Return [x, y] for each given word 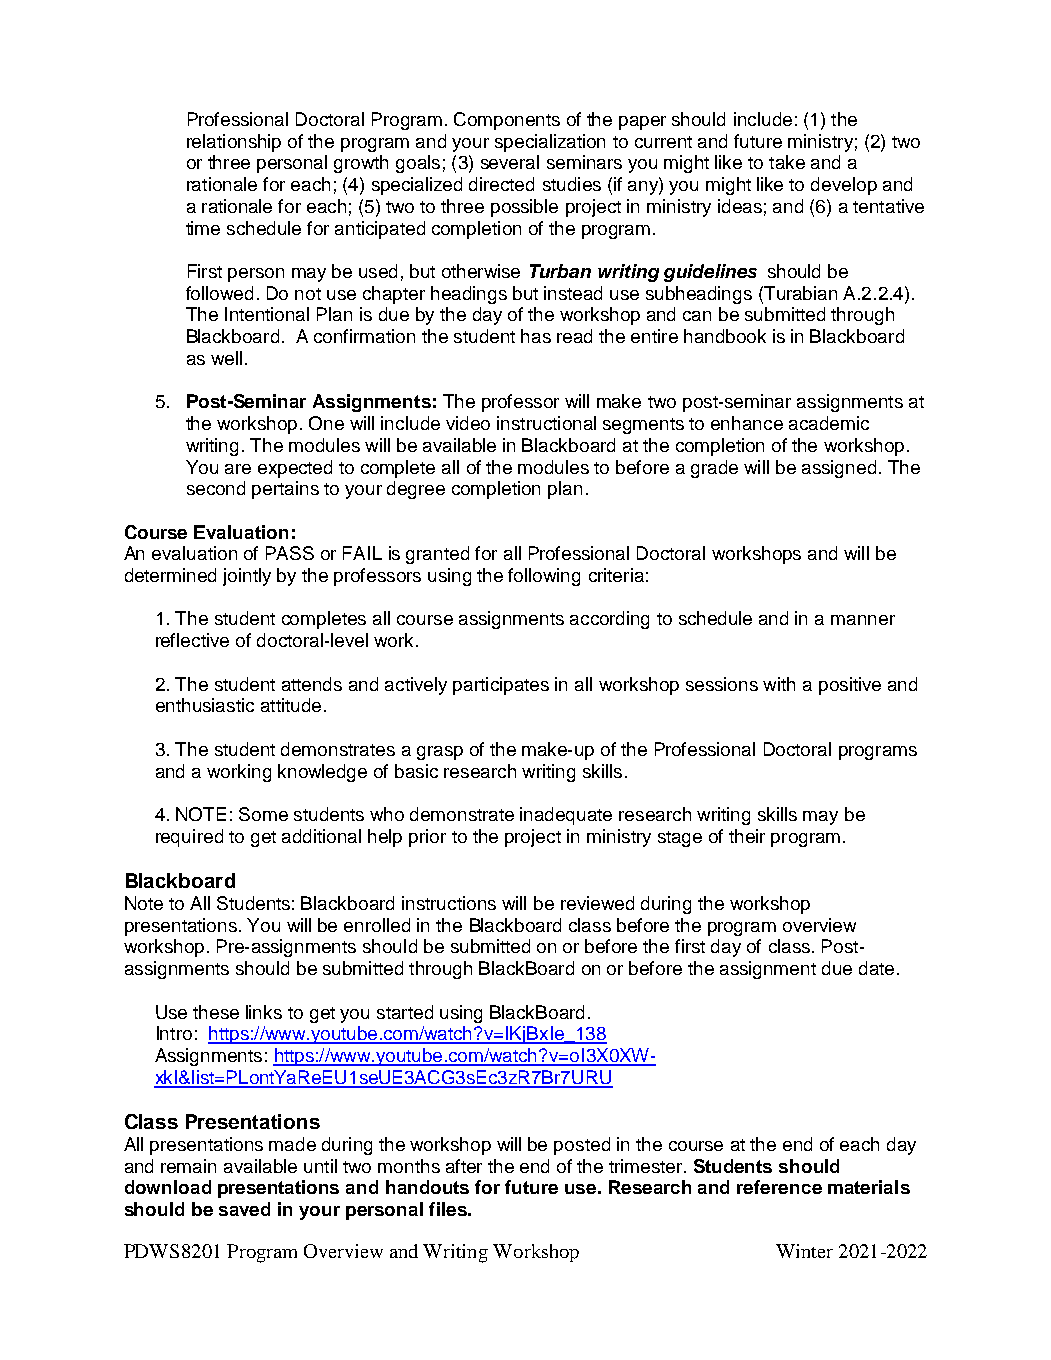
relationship [234, 143]
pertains [285, 490]
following [544, 577]
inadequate [566, 816]
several [510, 162]
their [747, 836]
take [787, 162]
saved [244, 1209]
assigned [839, 469]
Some [263, 814]
